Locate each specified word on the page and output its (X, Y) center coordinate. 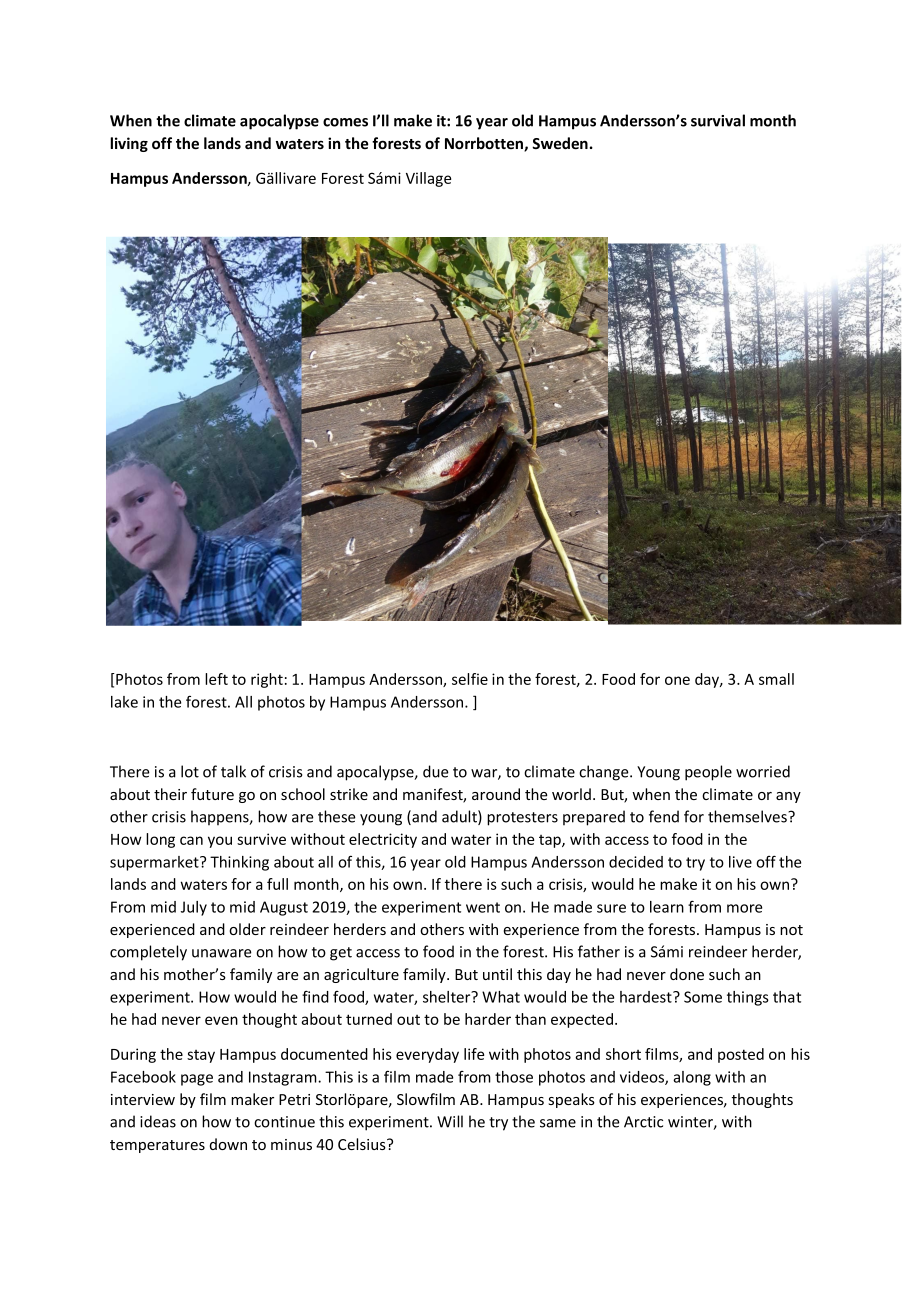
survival (718, 120)
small (776, 679)
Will (450, 1121)
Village (428, 179)
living (129, 144)
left (216, 679)
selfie (470, 679)
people (708, 773)
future (212, 794)
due (436, 771)
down (228, 1144)
